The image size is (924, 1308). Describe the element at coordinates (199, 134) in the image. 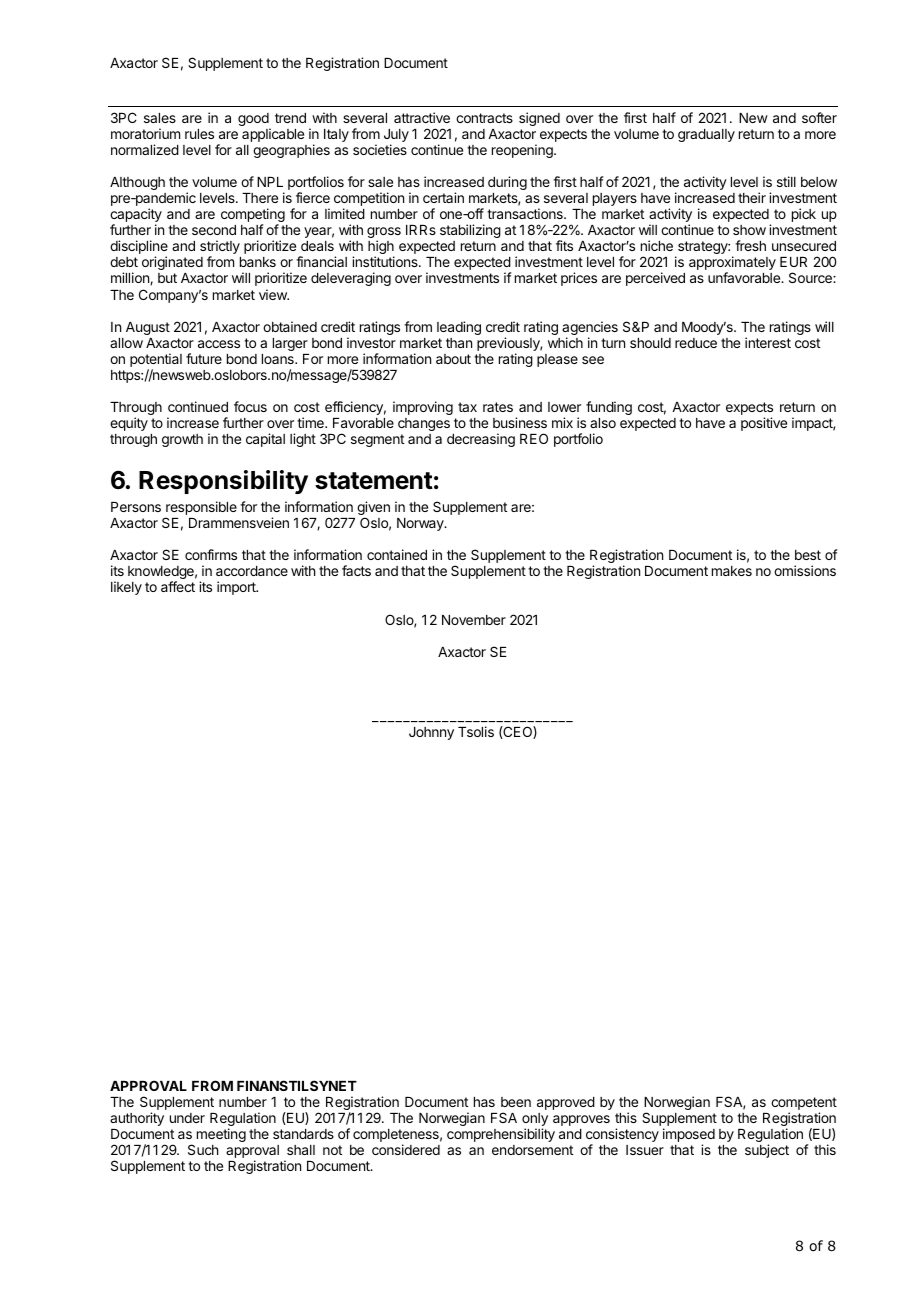

I see `rules` at that location.
